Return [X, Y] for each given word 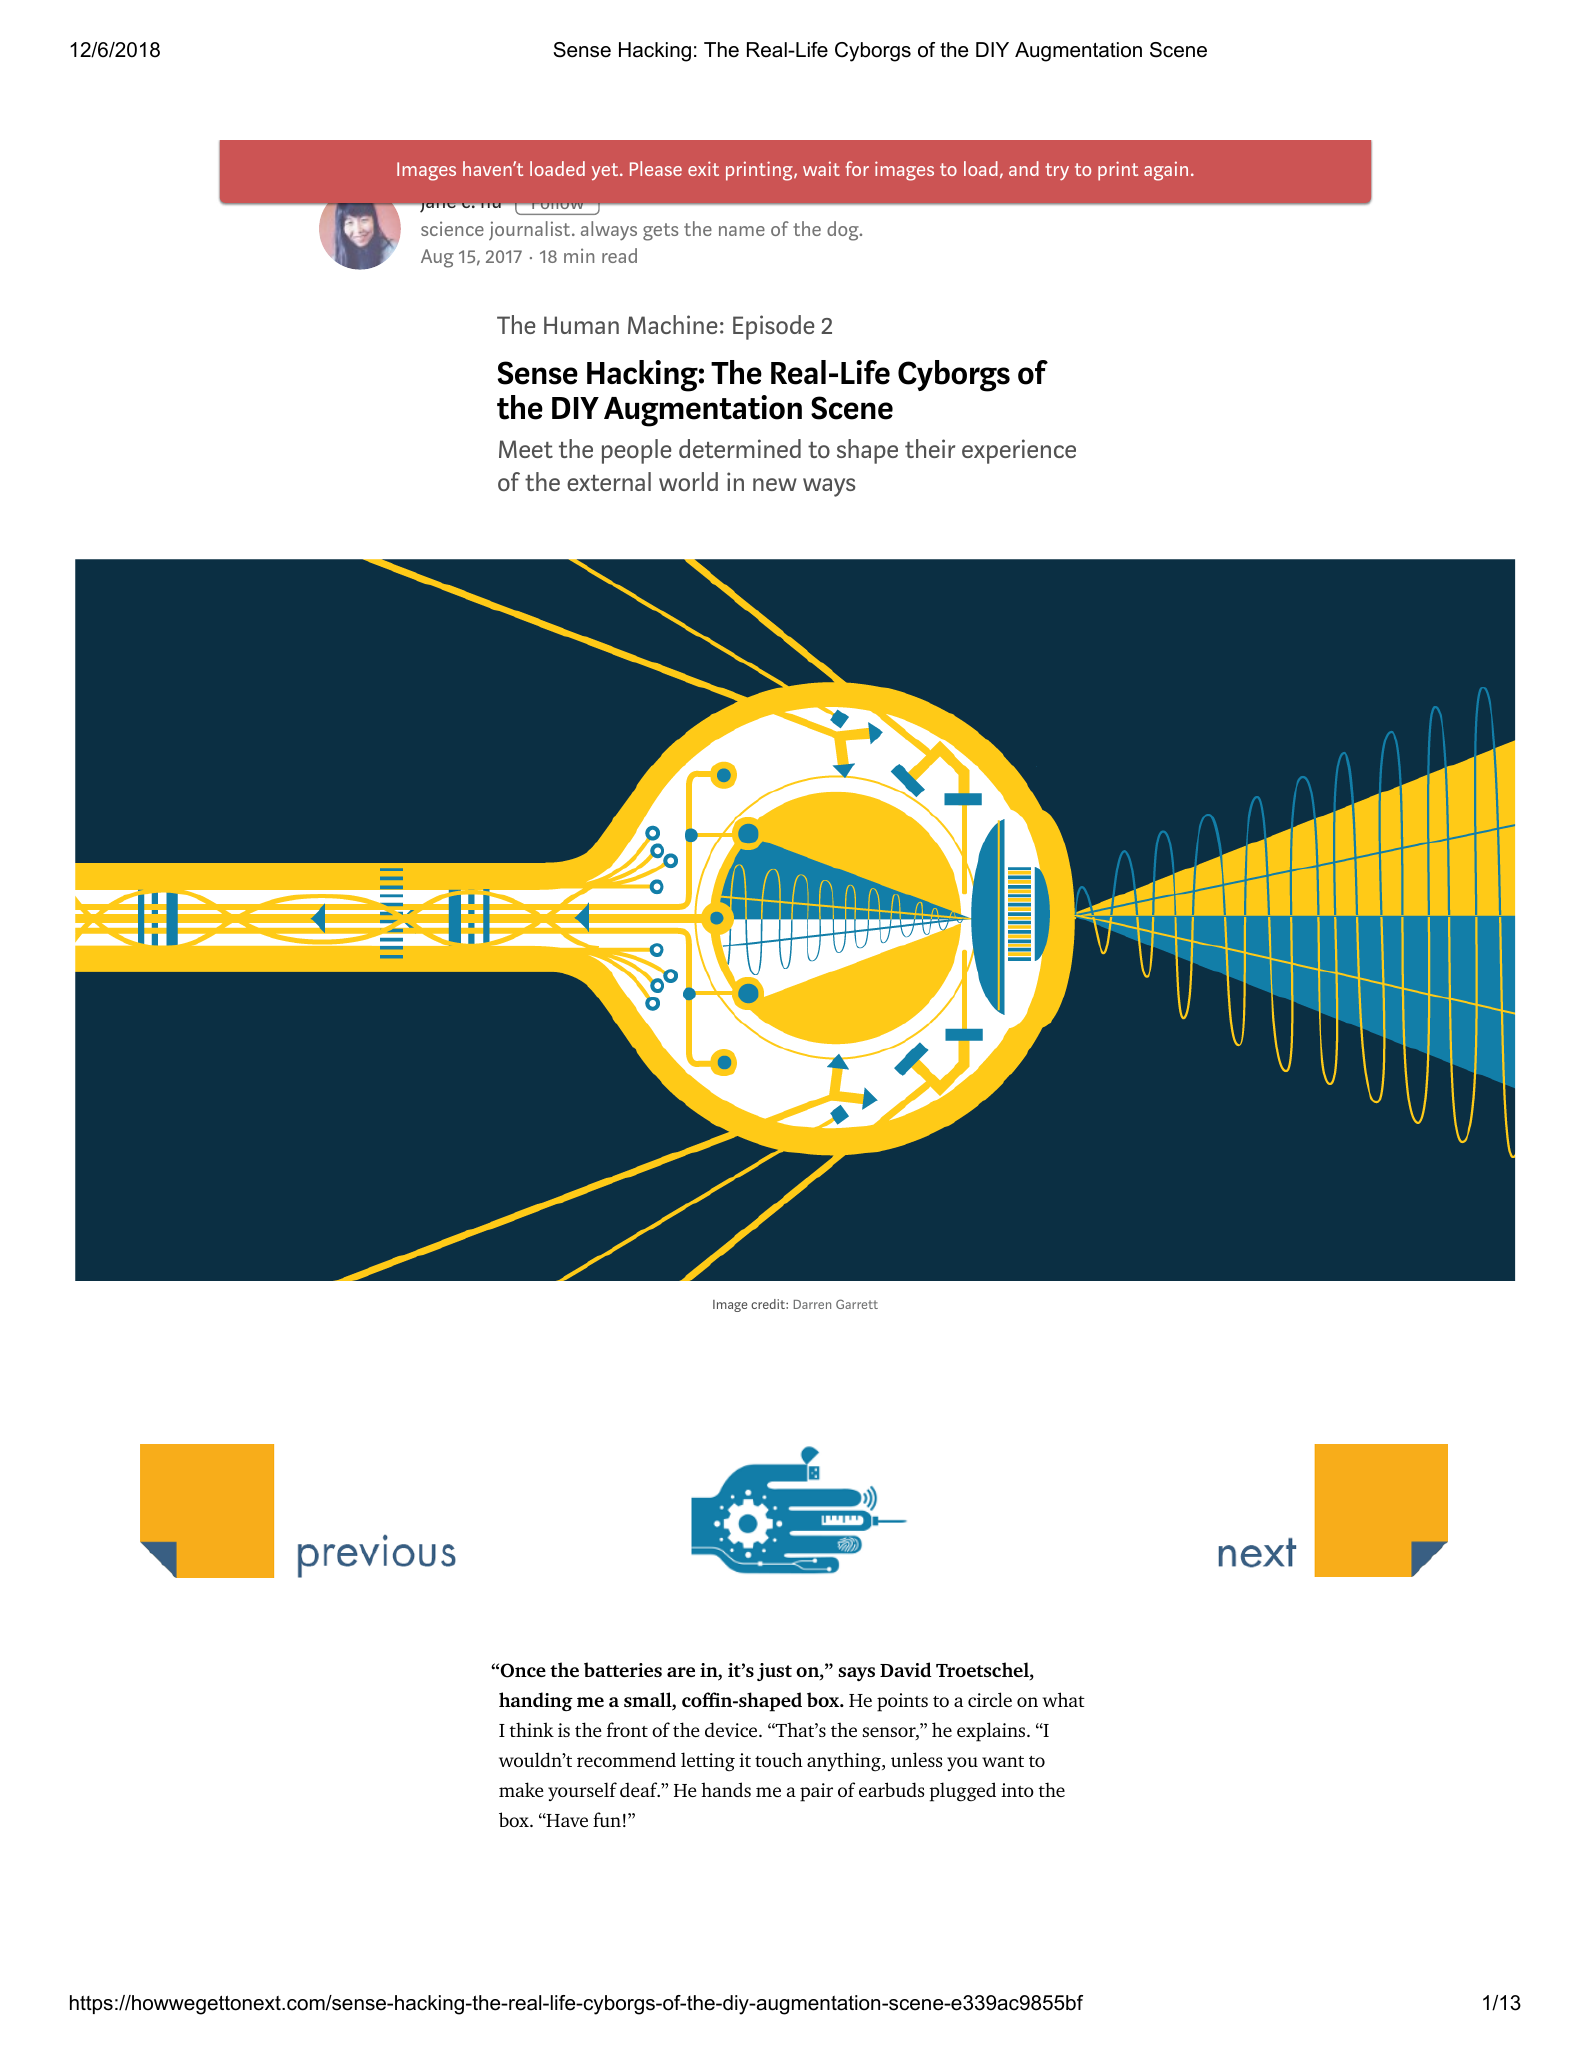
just [774, 1672]
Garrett [857, 1304]
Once [523, 1670]
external [609, 481]
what [1063, 1699]
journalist [531, 230]
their [930, 448]
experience [1019, 451]
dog [844, 231]
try [1057, 171]
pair [816, 1792]
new [775, 484]
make [521, 1789]
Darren [812, 1304]
